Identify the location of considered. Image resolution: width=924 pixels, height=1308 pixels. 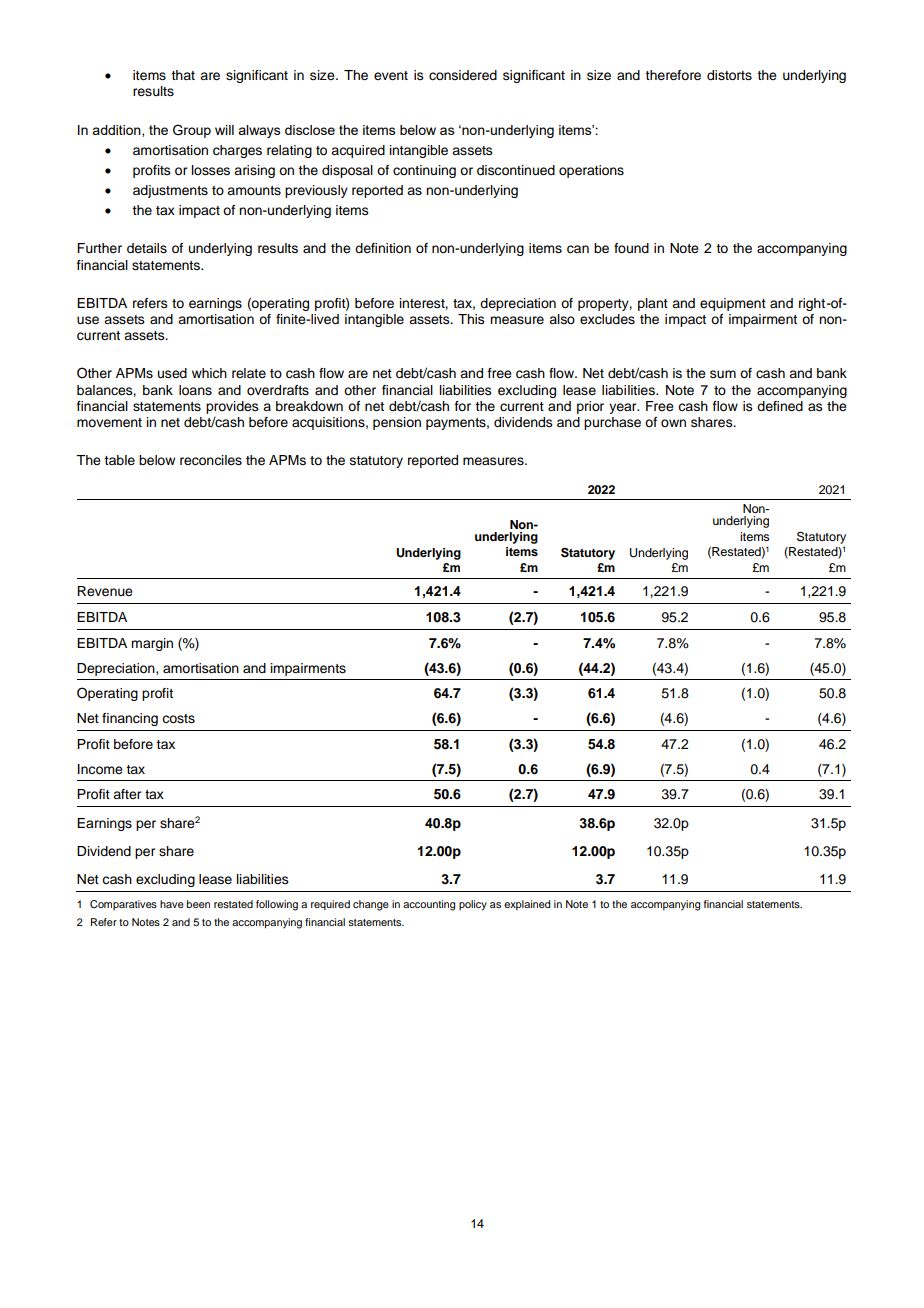
(463, 75).
